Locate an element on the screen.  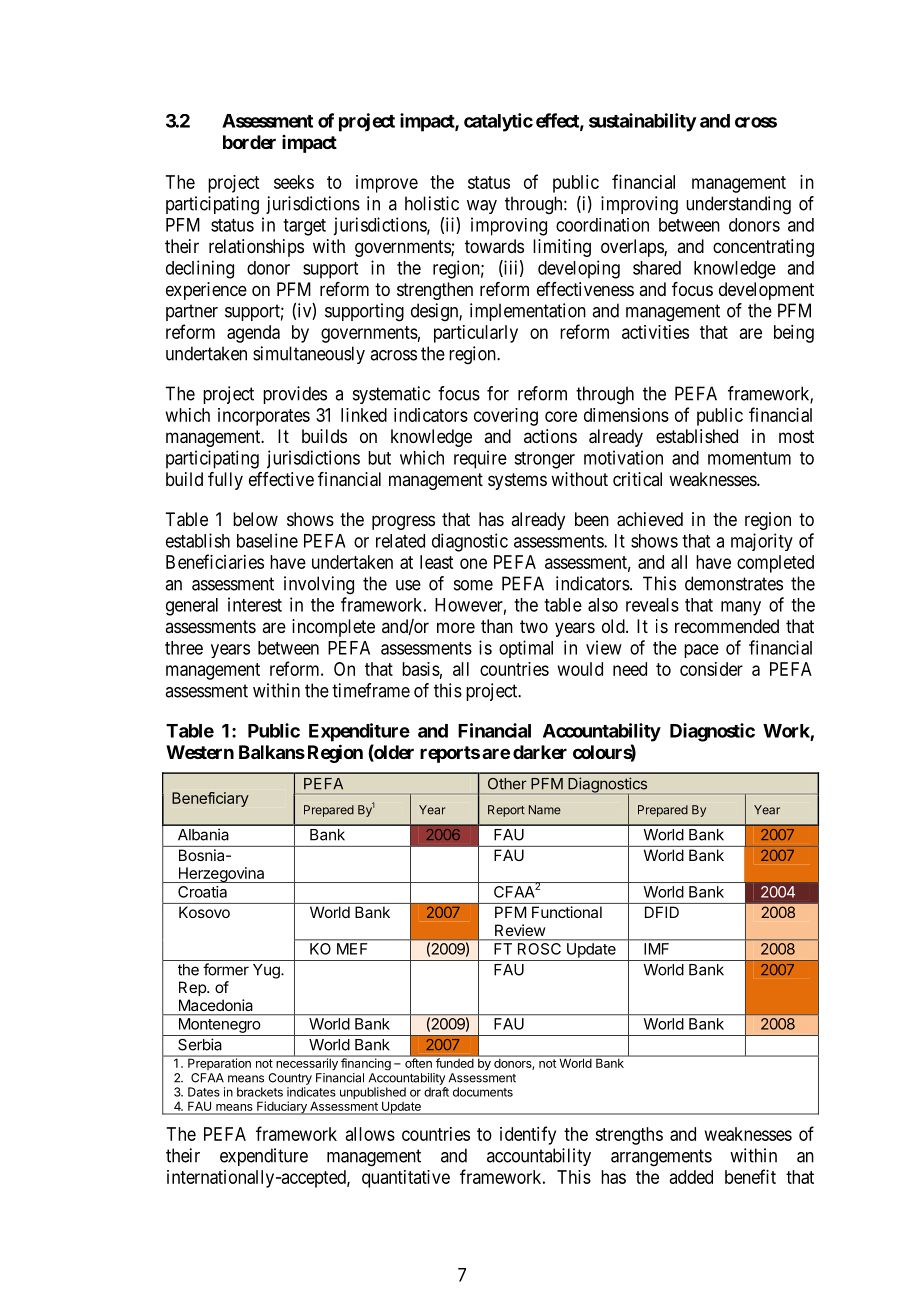
pace is located at coordinates (701, 651).
